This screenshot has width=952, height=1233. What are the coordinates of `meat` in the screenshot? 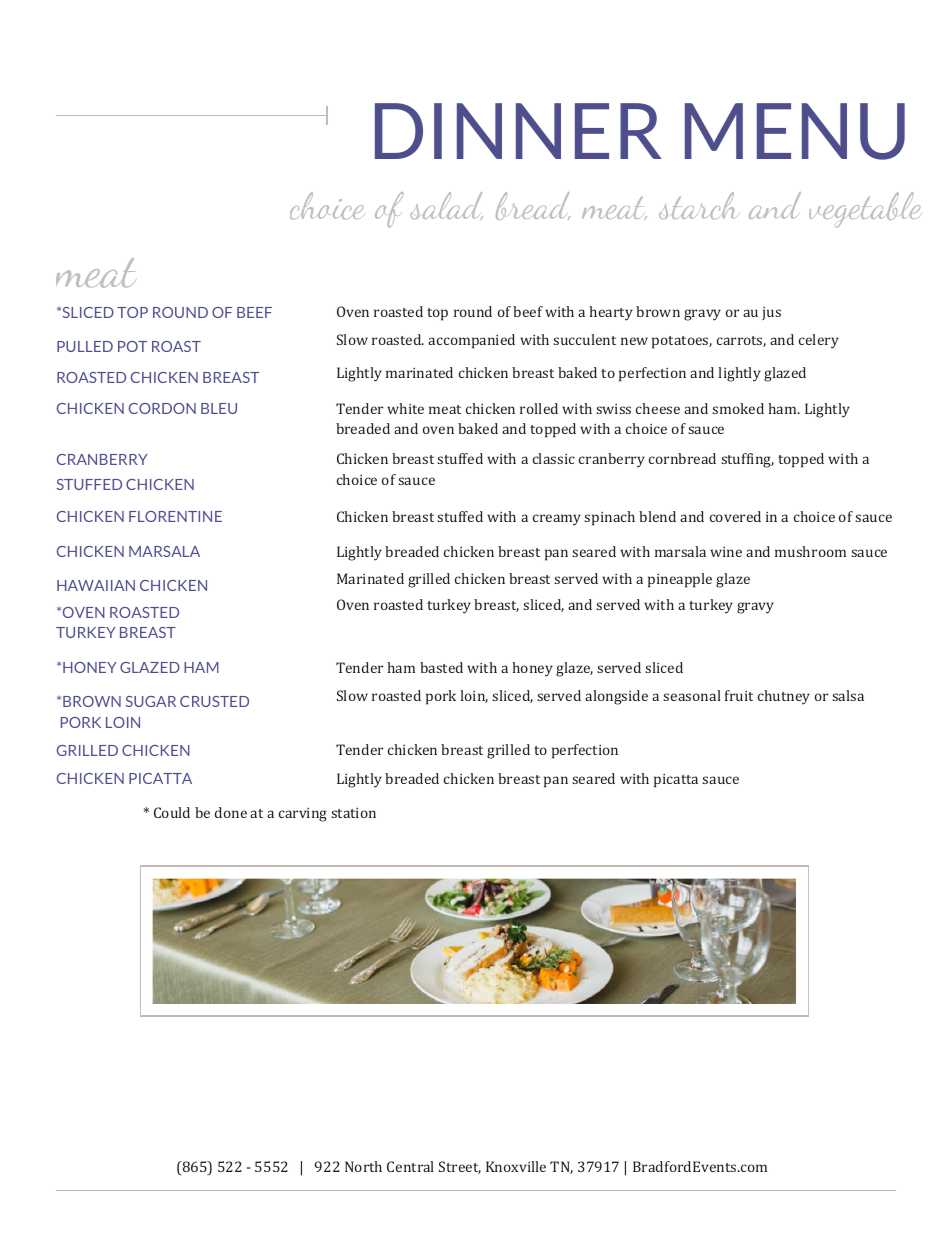 It's located at (445, 409).
